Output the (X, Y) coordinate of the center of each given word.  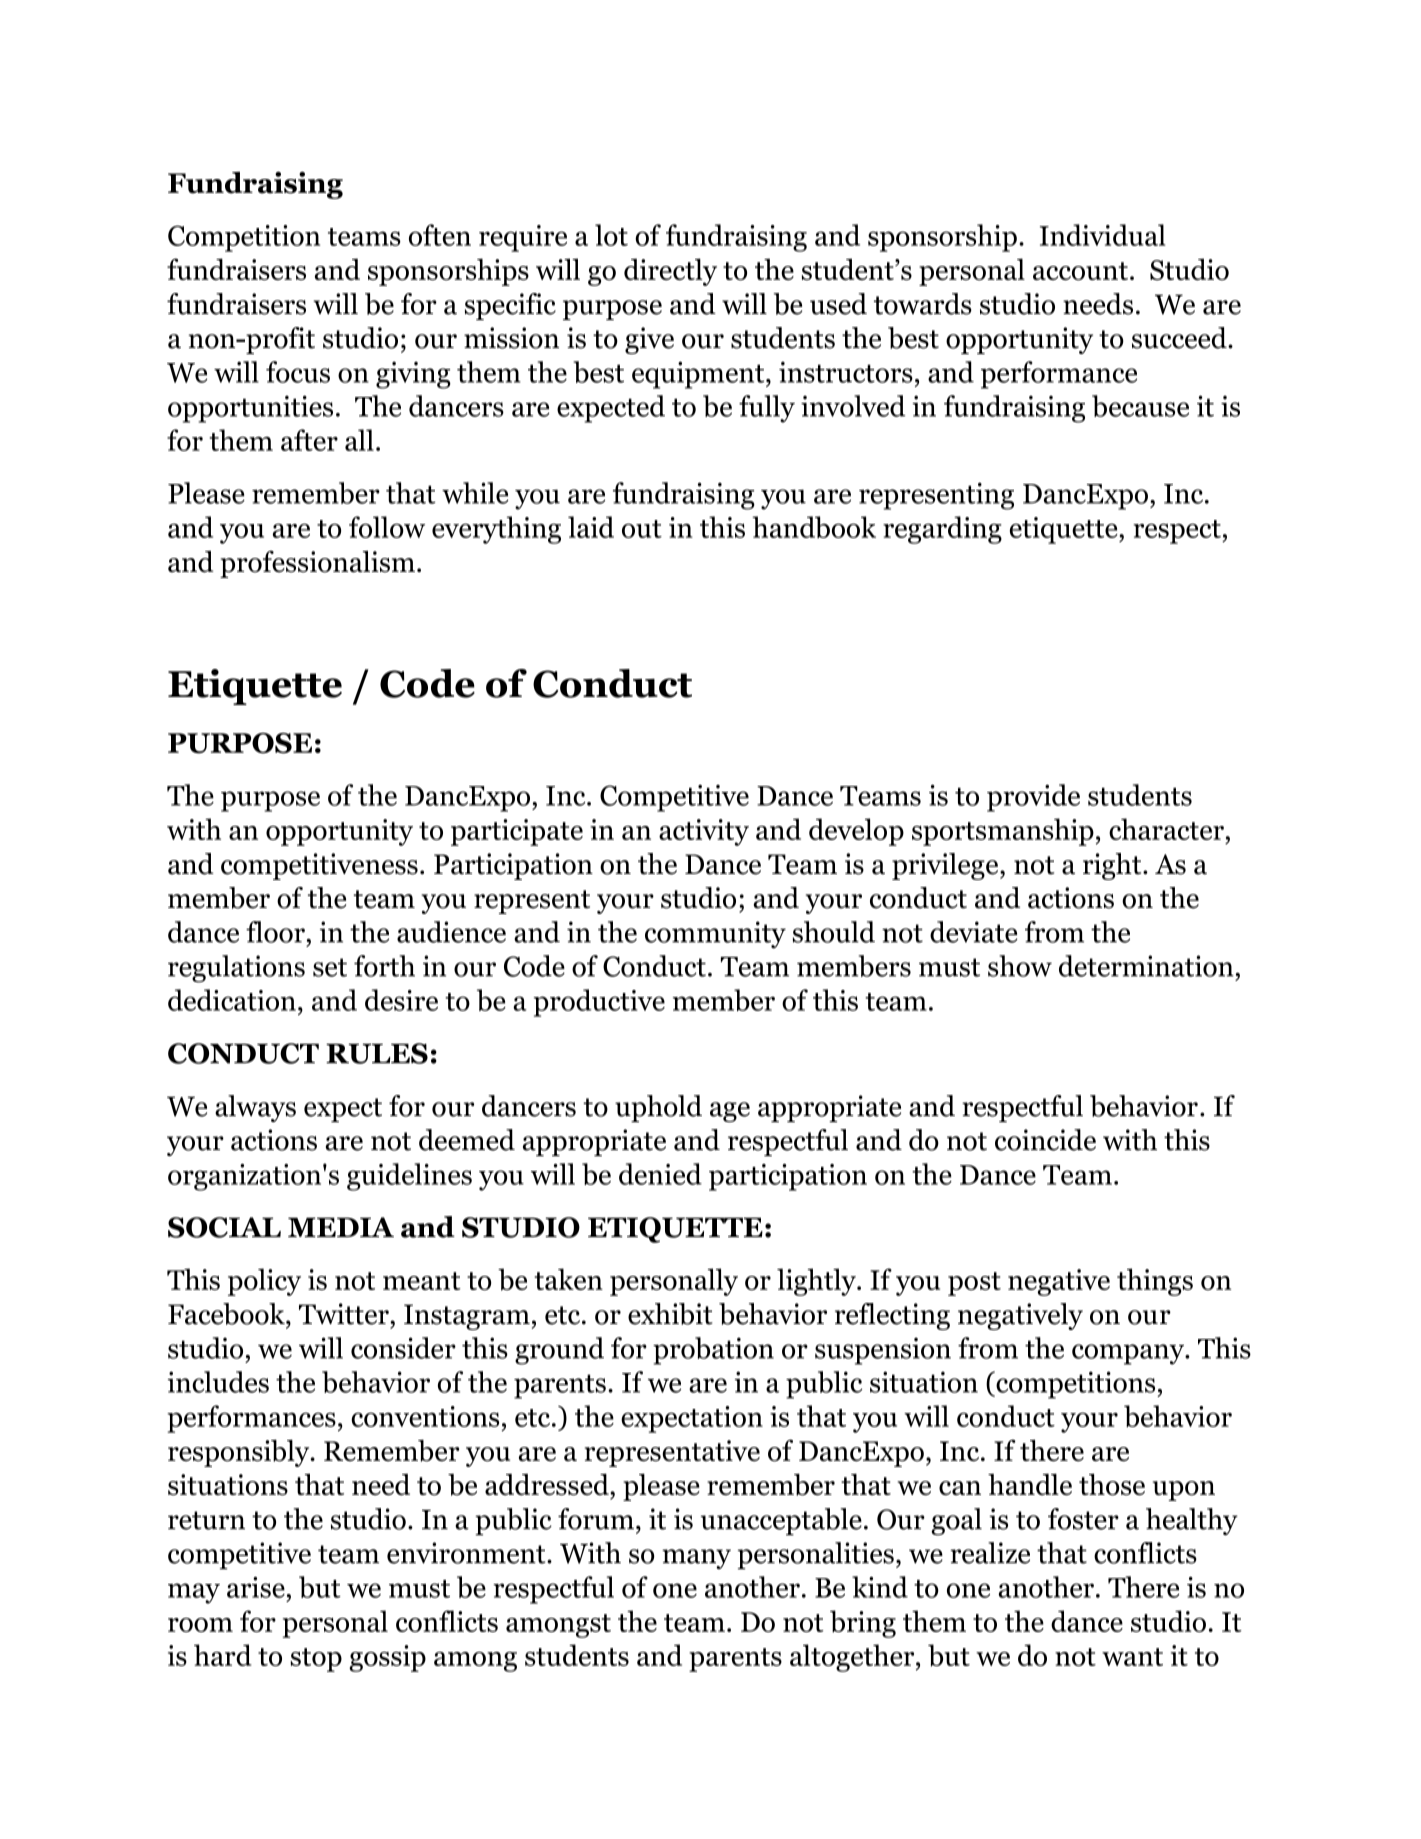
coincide (1045, 1140)
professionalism (317, 564)
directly (670, 272)
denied (660, 1174)
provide (1033, 798)
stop (316, 1660)
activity (704, 832)
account (1080, 271)
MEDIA (341, 1227)
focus (298, 372)
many (696, 1559)
